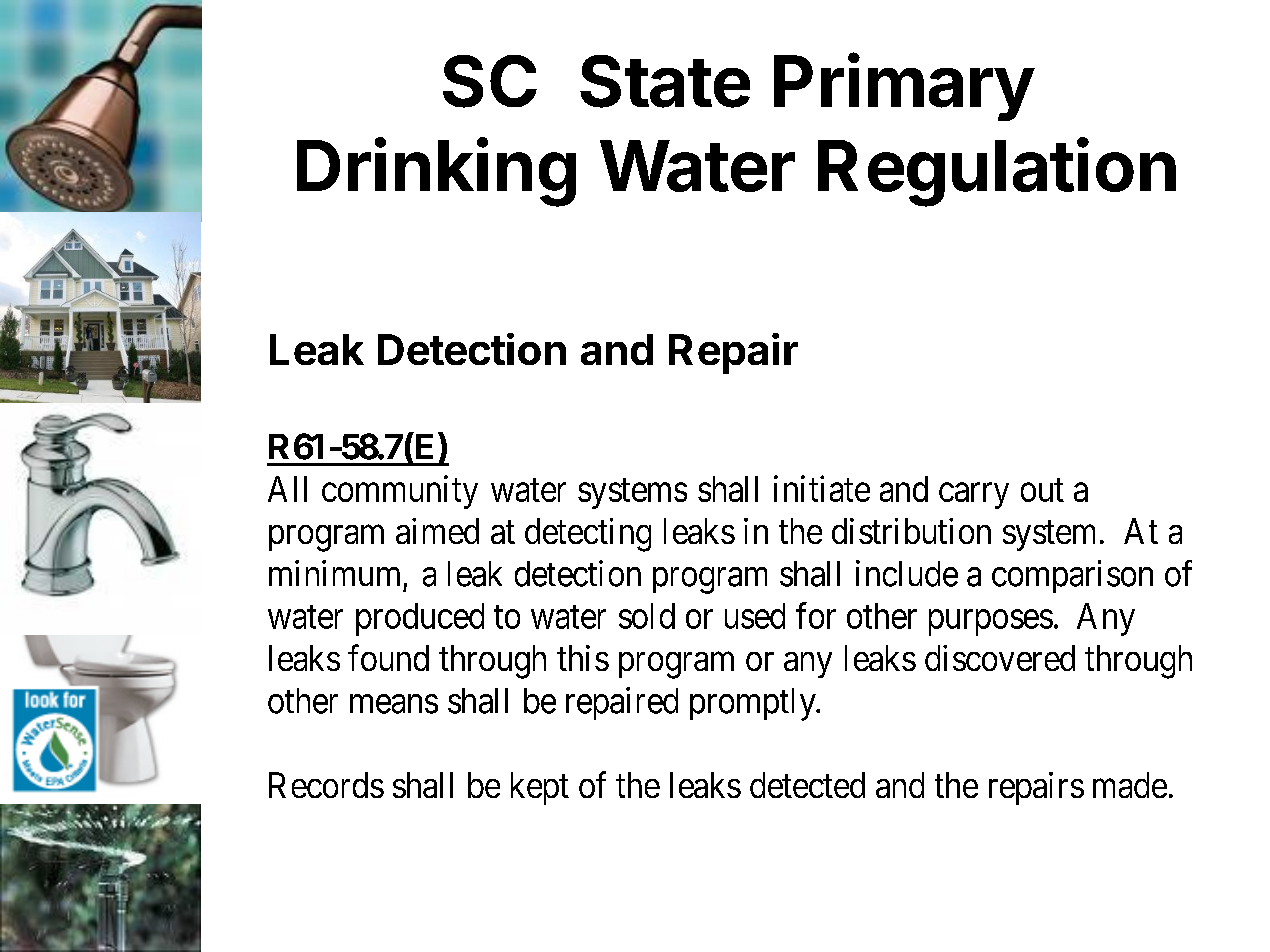 This page has height=952, width=1270. I want to click on community, so click(400, 492).
